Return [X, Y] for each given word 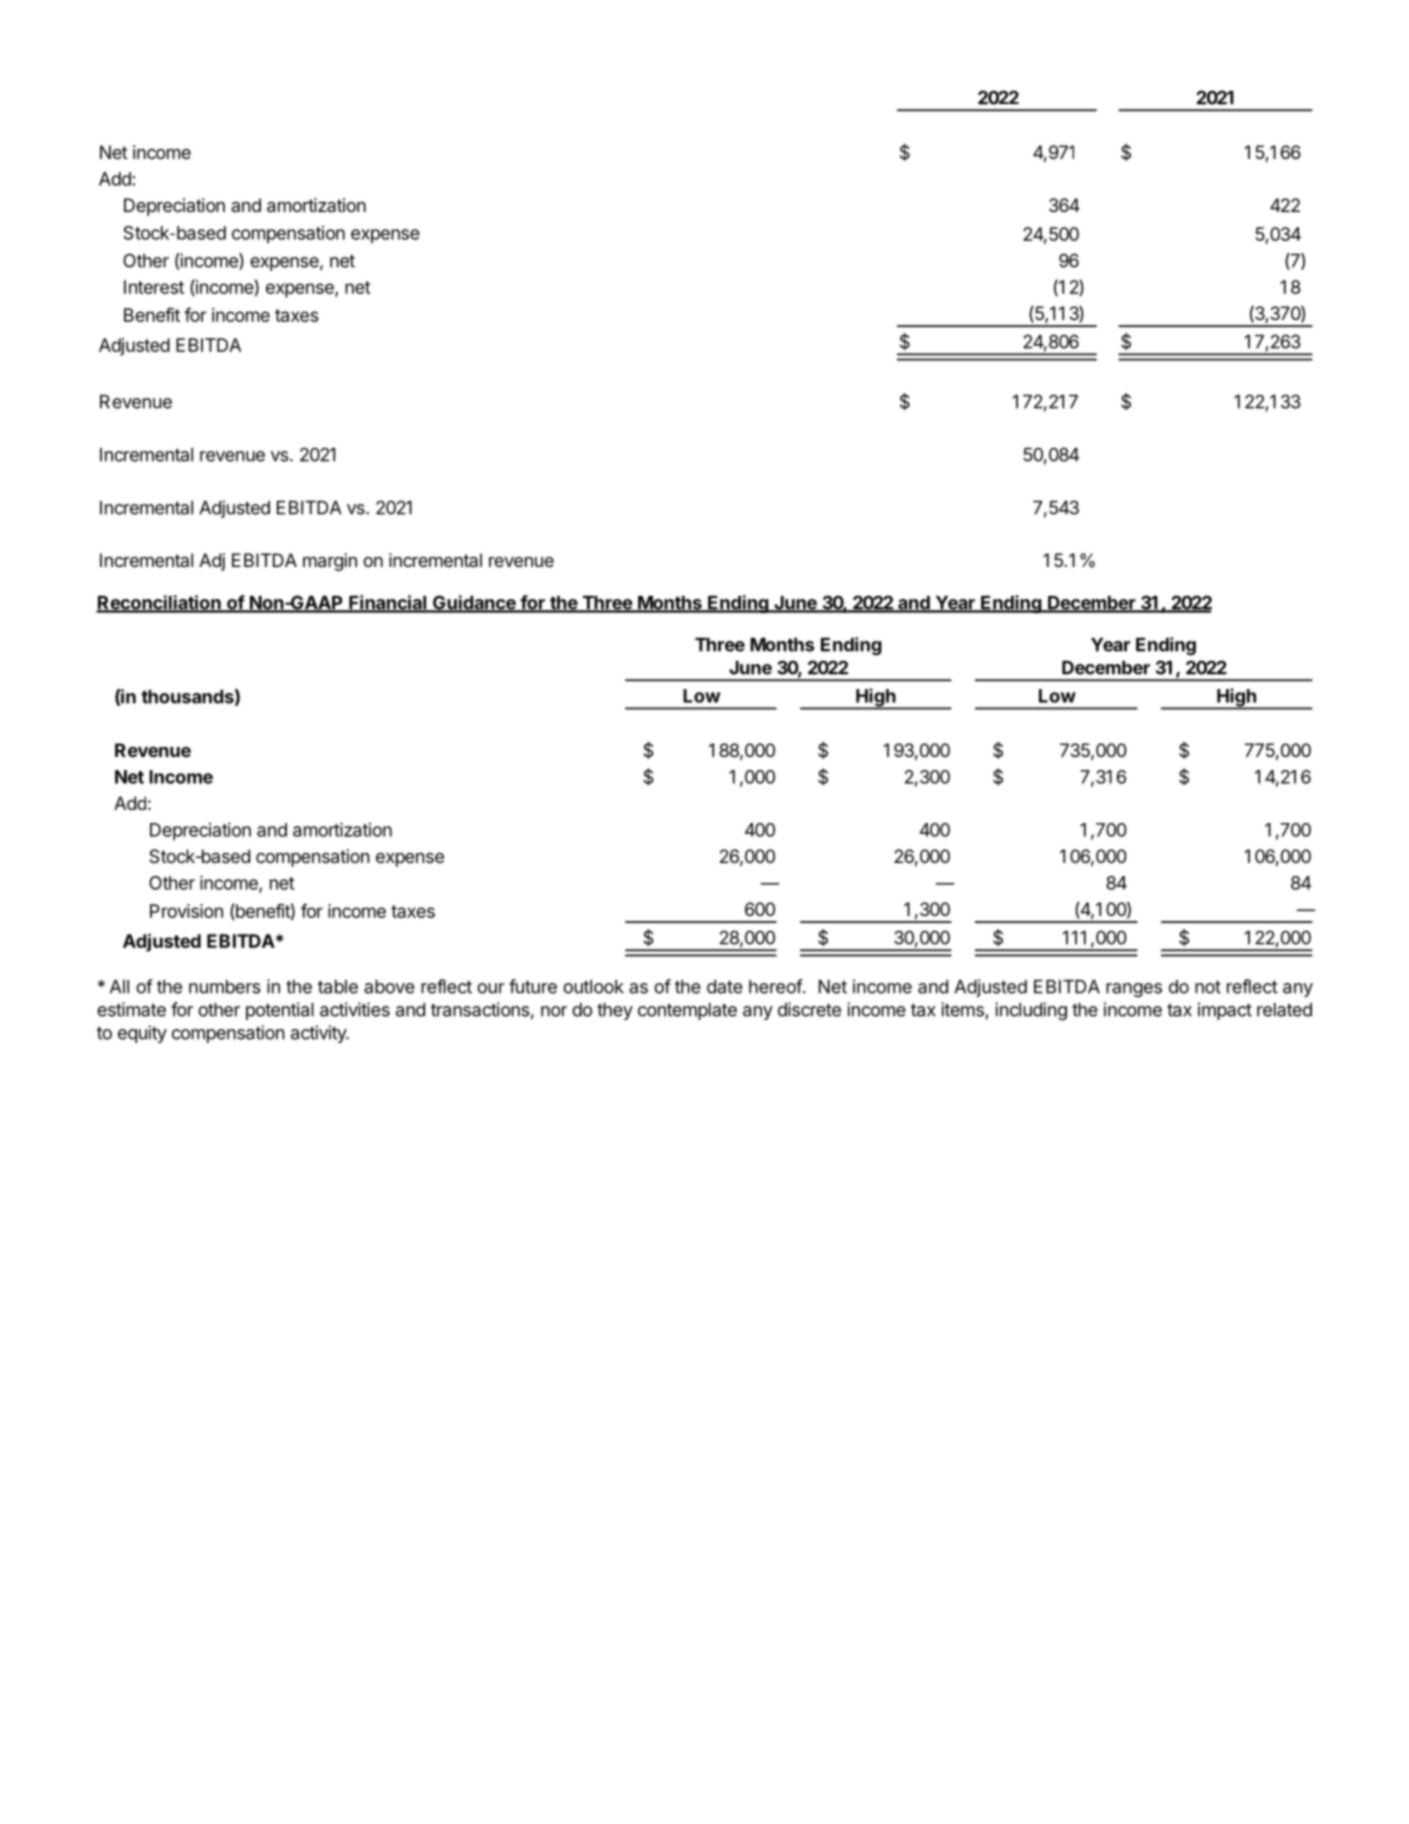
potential [280, 1011]
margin [330, 562]
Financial [388, 603]
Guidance [474, 603]
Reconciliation [159, 603]
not [1208, 987]
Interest [154, 287]
